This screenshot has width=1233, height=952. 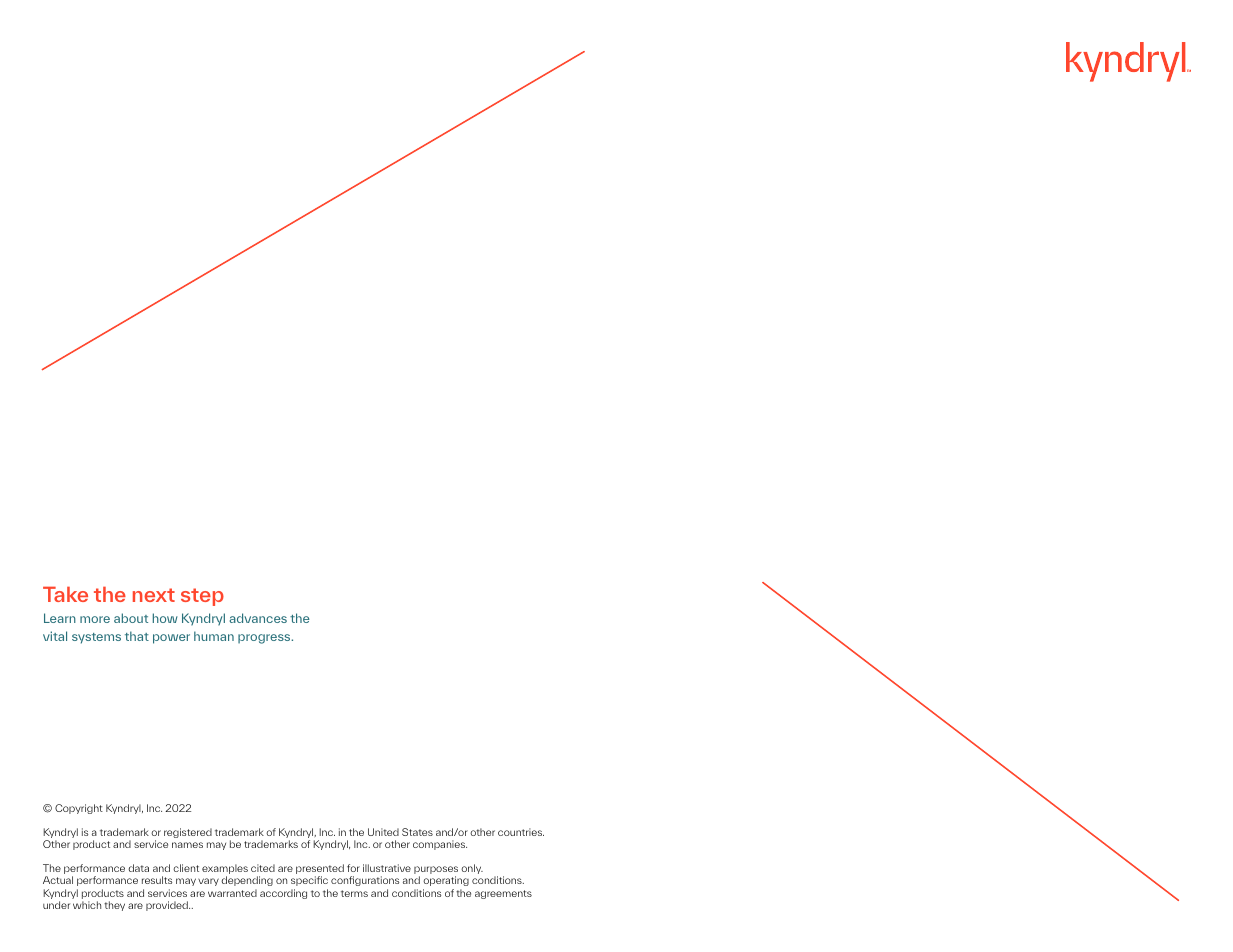 What do you see at coordinates (79, 809) in the screenshot?
I see `Copyright` at bounding box center [79, 809].
